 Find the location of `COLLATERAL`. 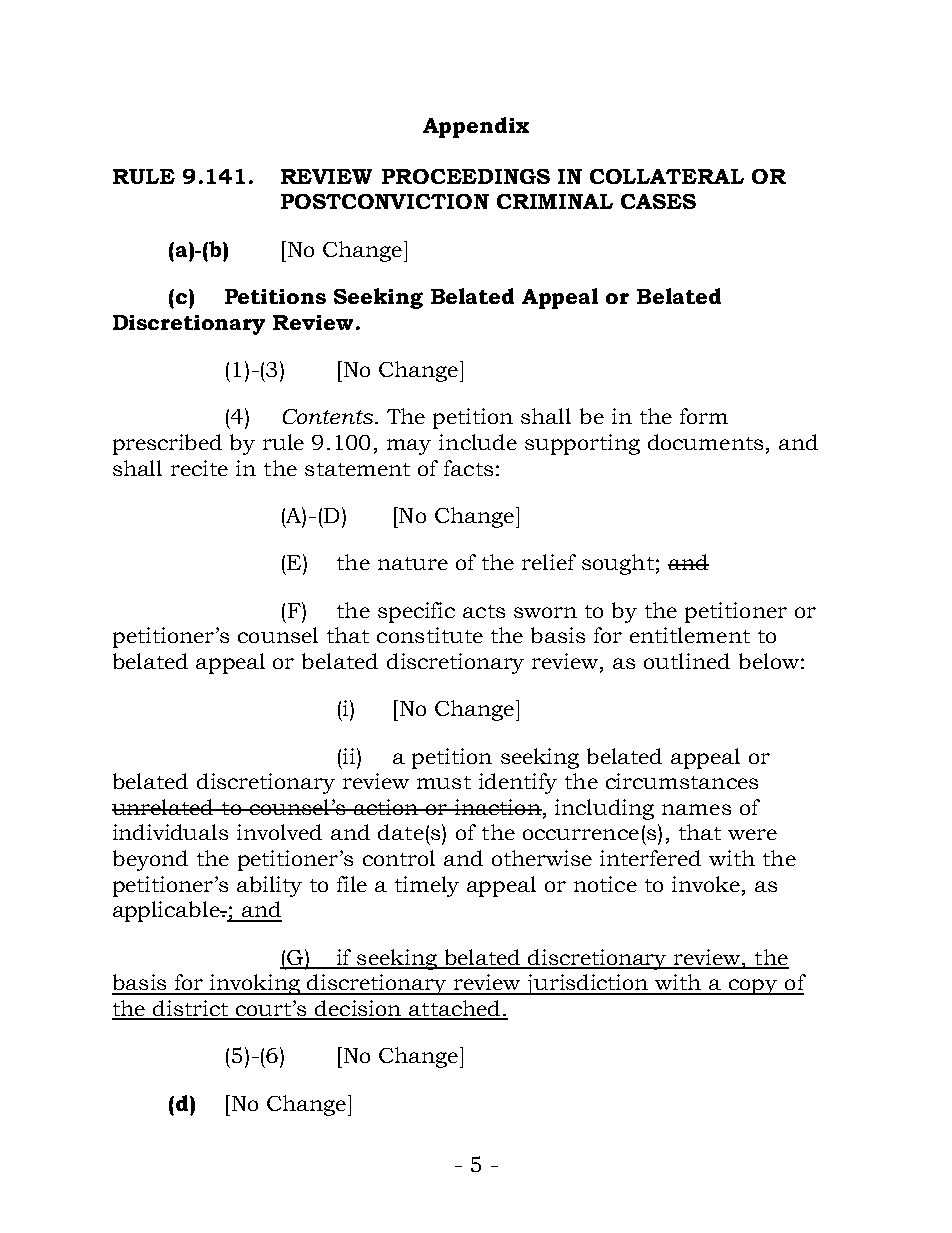

COLLATERAL is located at coordinates (667, 176).
